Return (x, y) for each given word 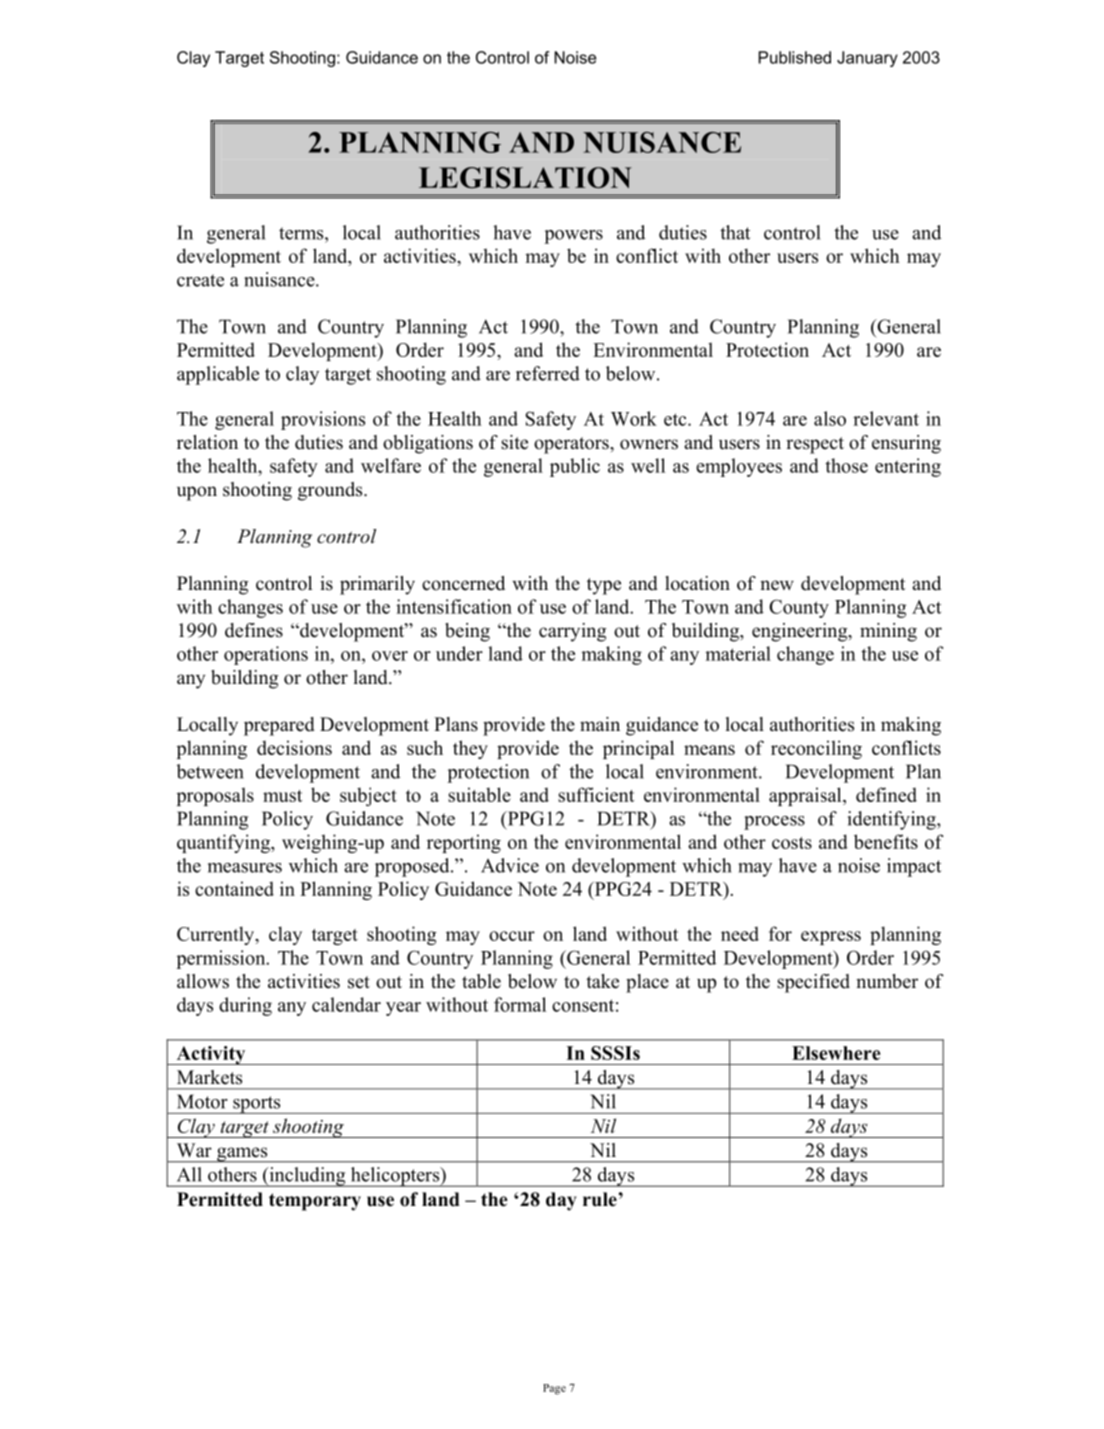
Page (554, 1389)
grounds (331, 491)
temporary (315, 1202)
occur (512, 936)
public (575, 467)
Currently (217, 935)
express (831, 938)
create (200, 280)
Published (795, 57)
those (846, 465)
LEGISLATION (525, 177)
